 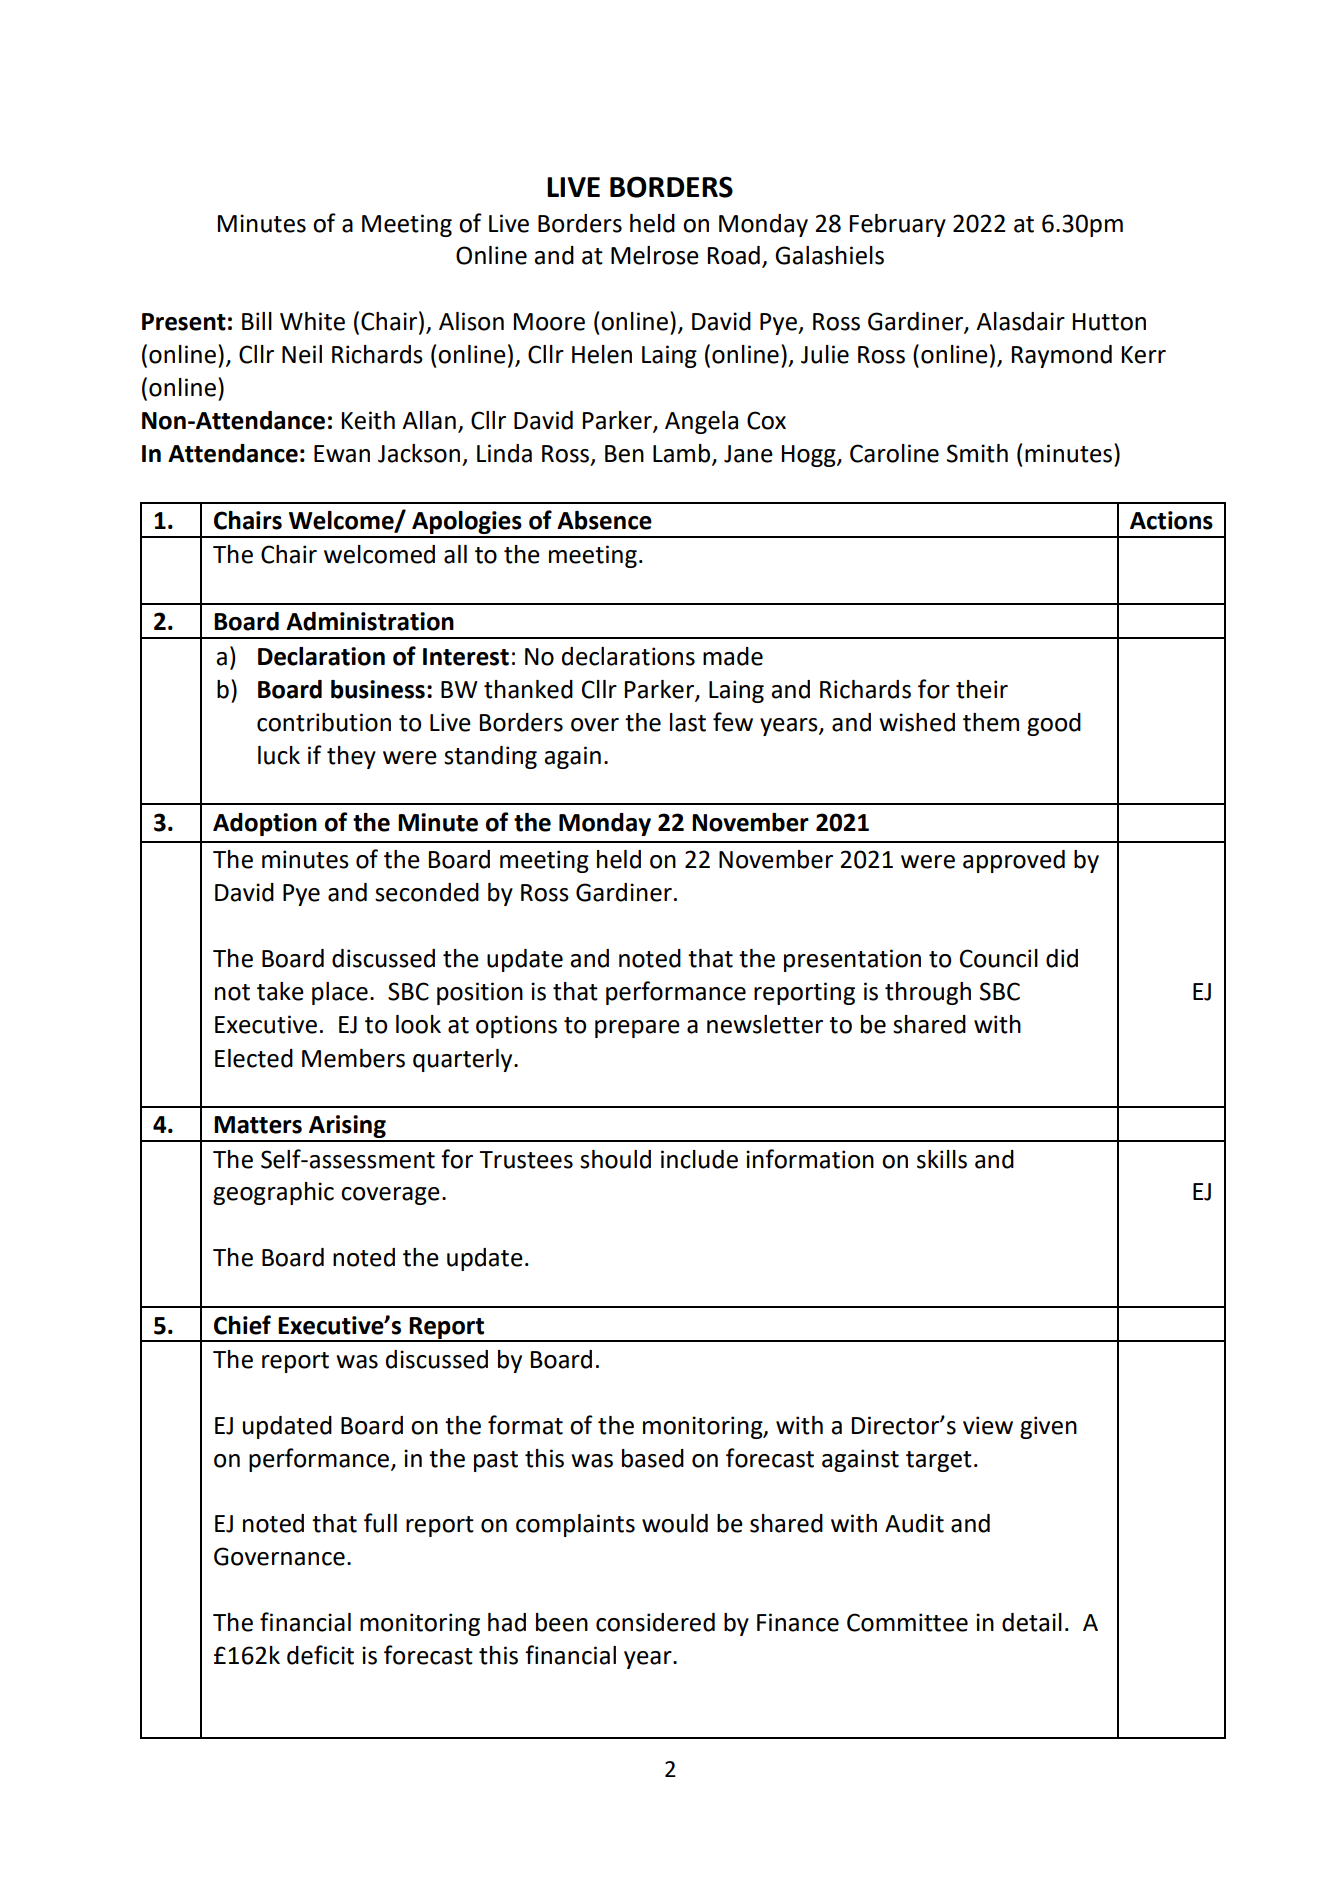 I want to click on deficit, so click(x=320, y=1655).
